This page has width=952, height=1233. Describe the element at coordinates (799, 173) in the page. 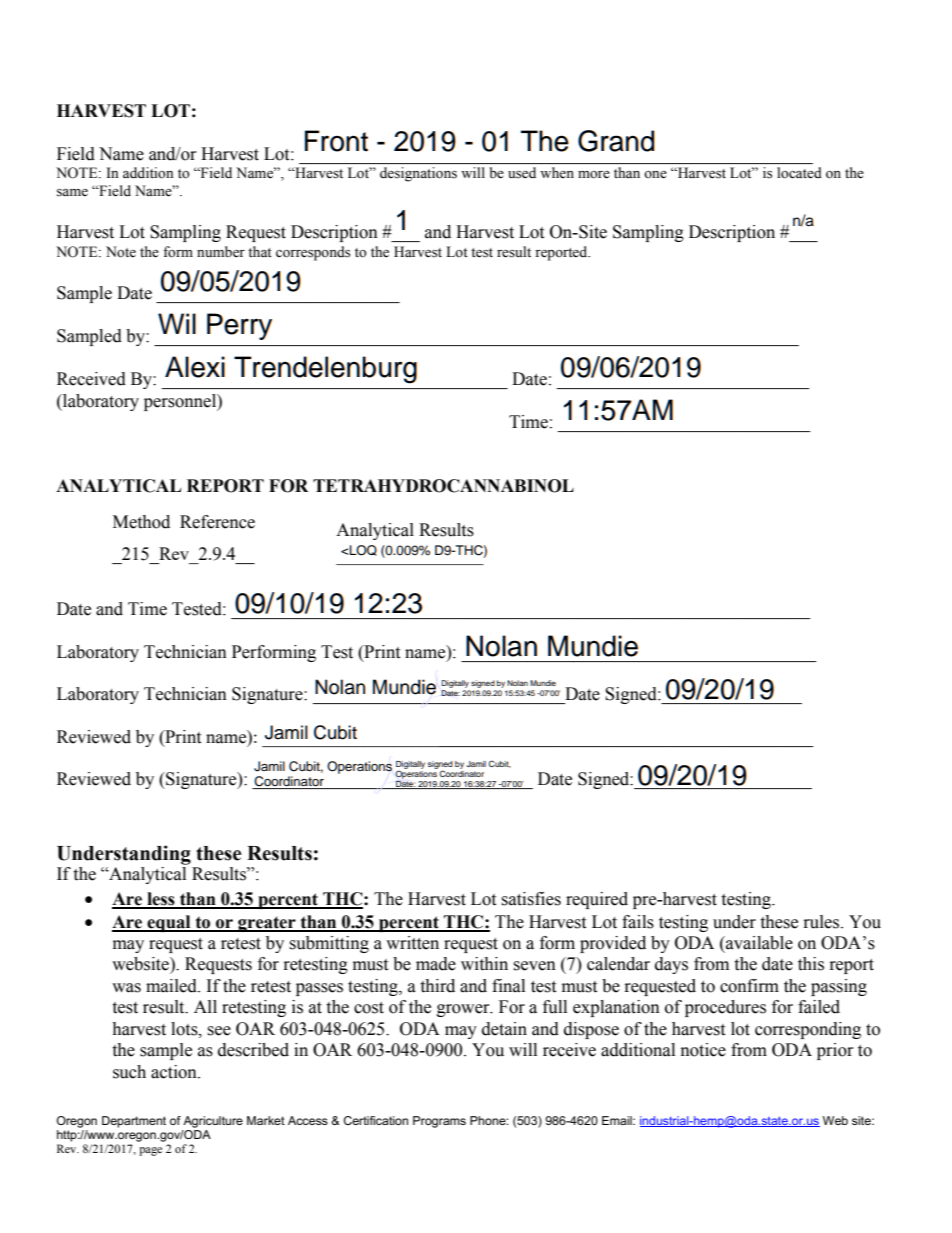

I see `located` at that location.
